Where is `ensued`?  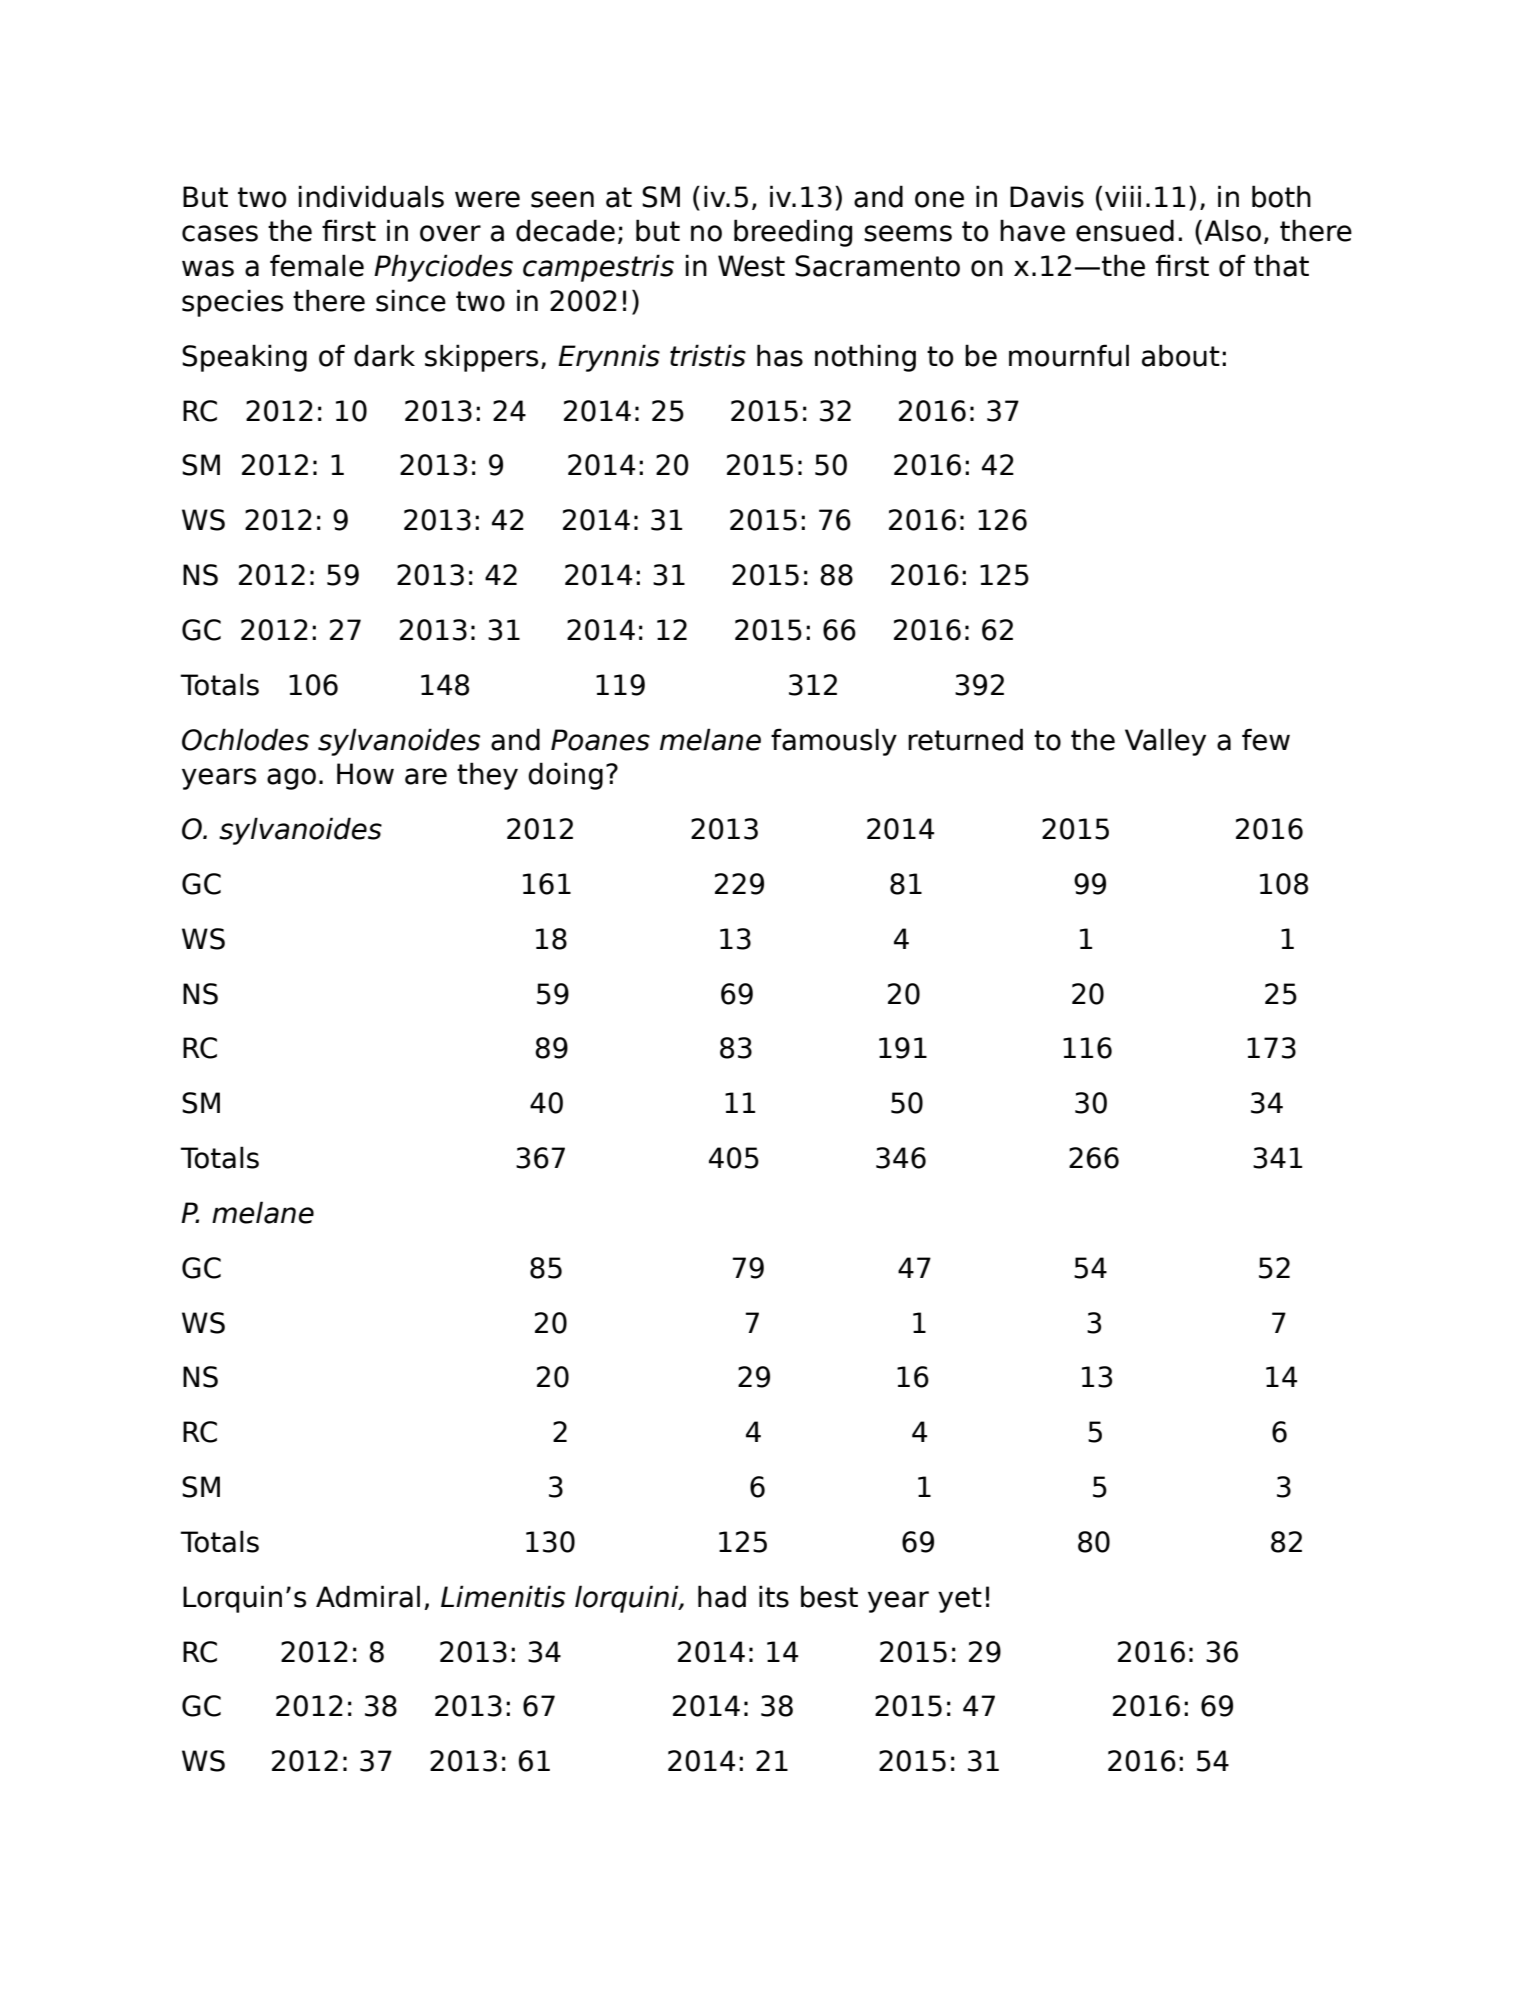
ensued is located at coordinates (1125, 230).
